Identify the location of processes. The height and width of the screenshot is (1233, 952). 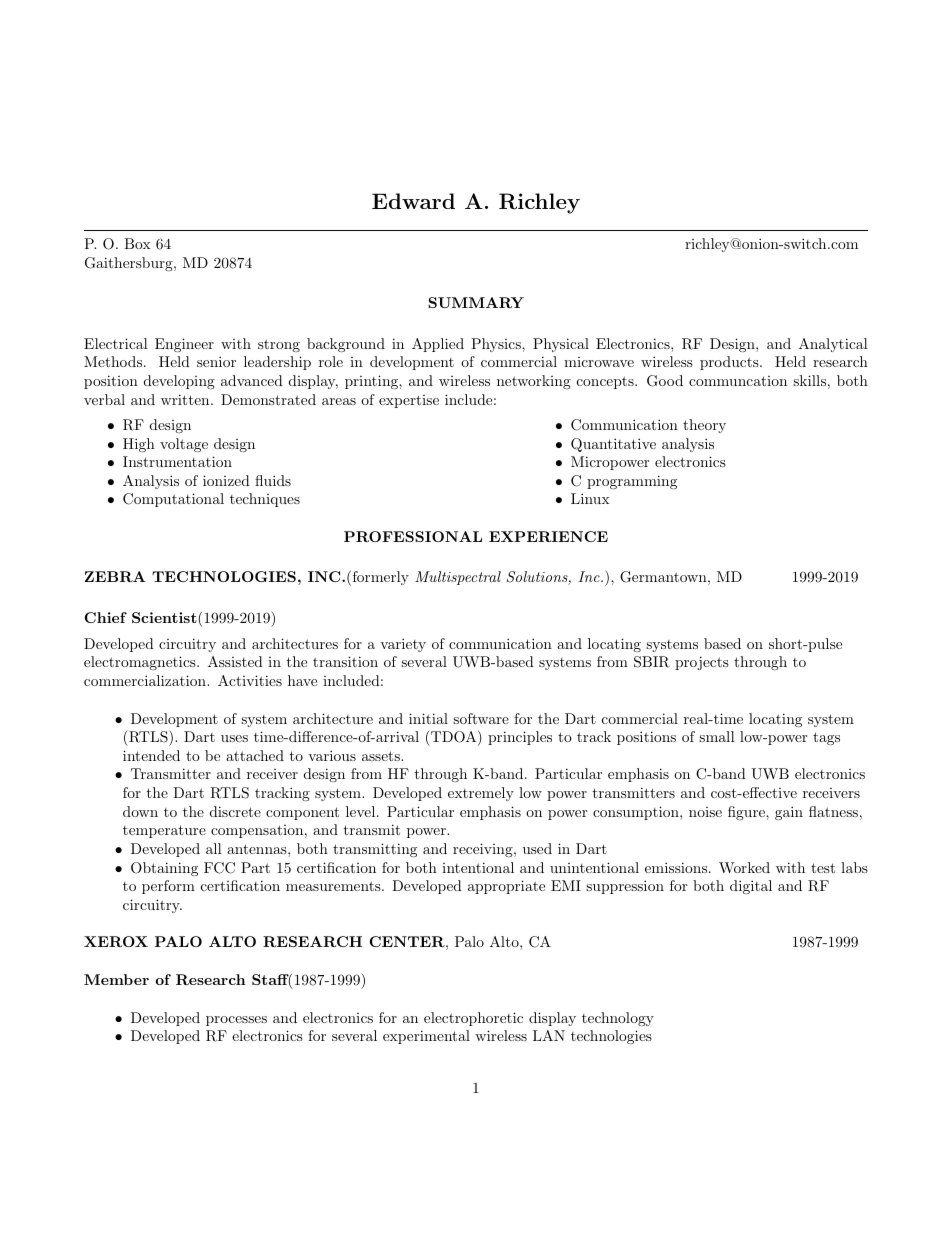
(236, 1021).
